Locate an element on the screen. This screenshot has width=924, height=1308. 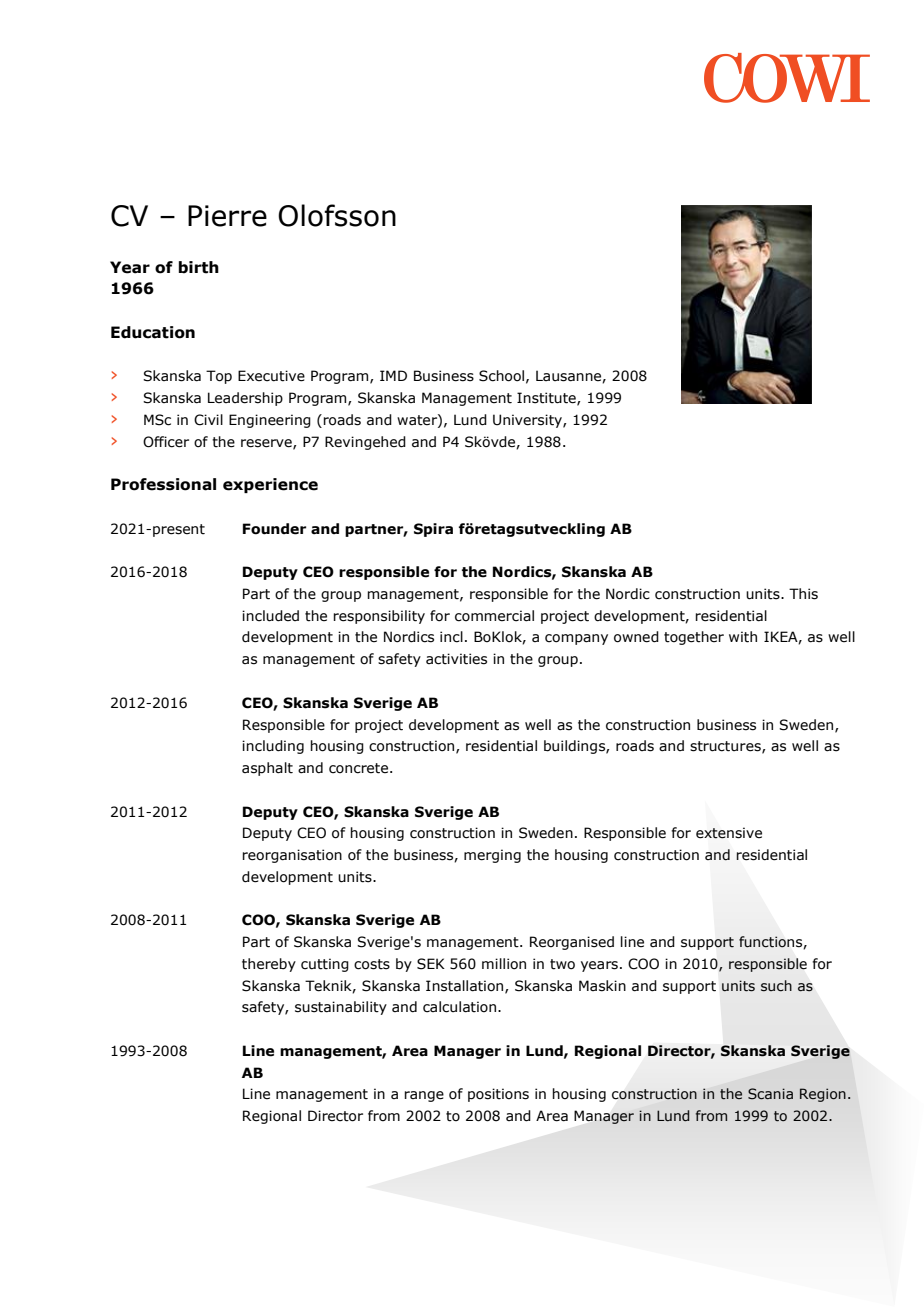
extensive is located at coordinates (729, 833).
